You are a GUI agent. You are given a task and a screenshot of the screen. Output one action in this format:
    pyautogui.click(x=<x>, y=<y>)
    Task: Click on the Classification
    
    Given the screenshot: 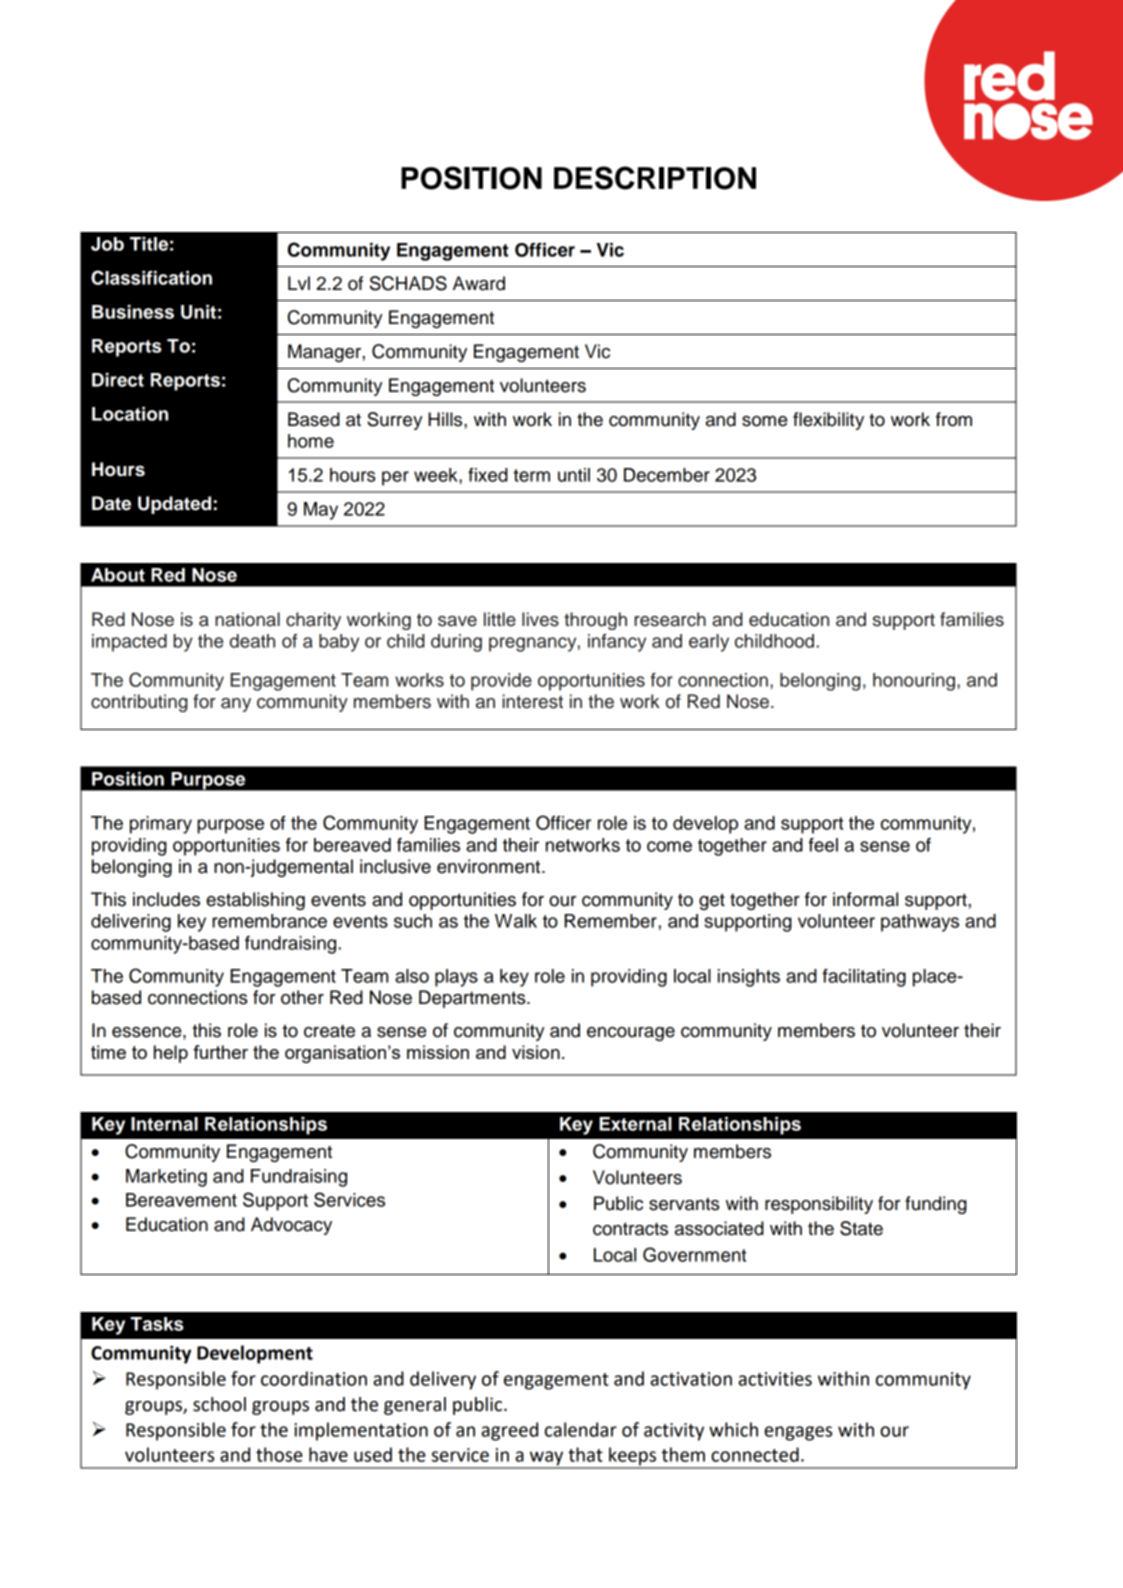 What is the action you would take?
    pyautogui.click(x=151, y=277)
